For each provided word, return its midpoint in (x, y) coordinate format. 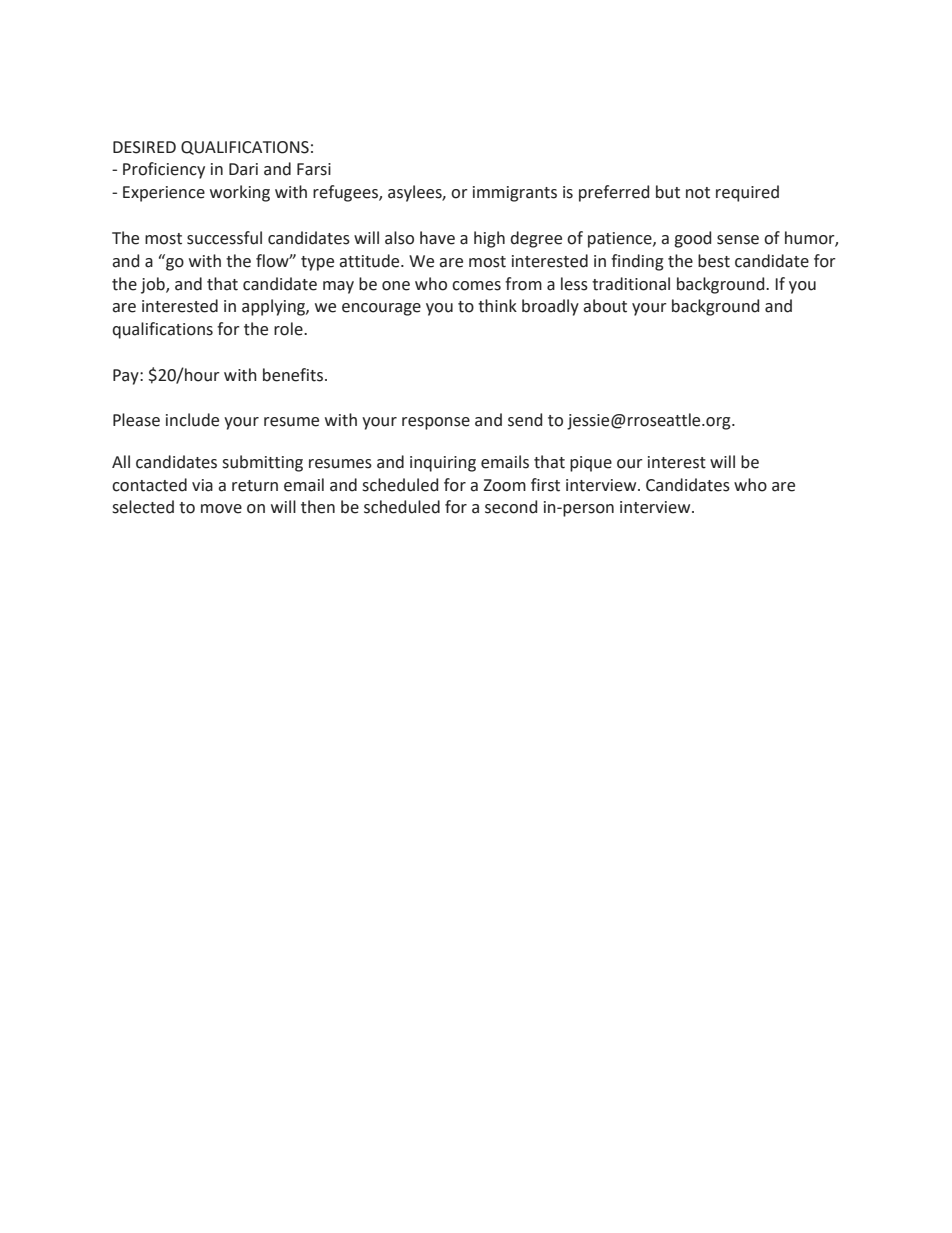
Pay (127, 377)
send (525, 420)
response (436, 423)
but (668, 192)
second (511, 507)
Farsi (314, 169)
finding (637, 262)
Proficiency (164, 170)
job (154, 285)
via (202, 485)
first (545, 485)
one (396, 286)
